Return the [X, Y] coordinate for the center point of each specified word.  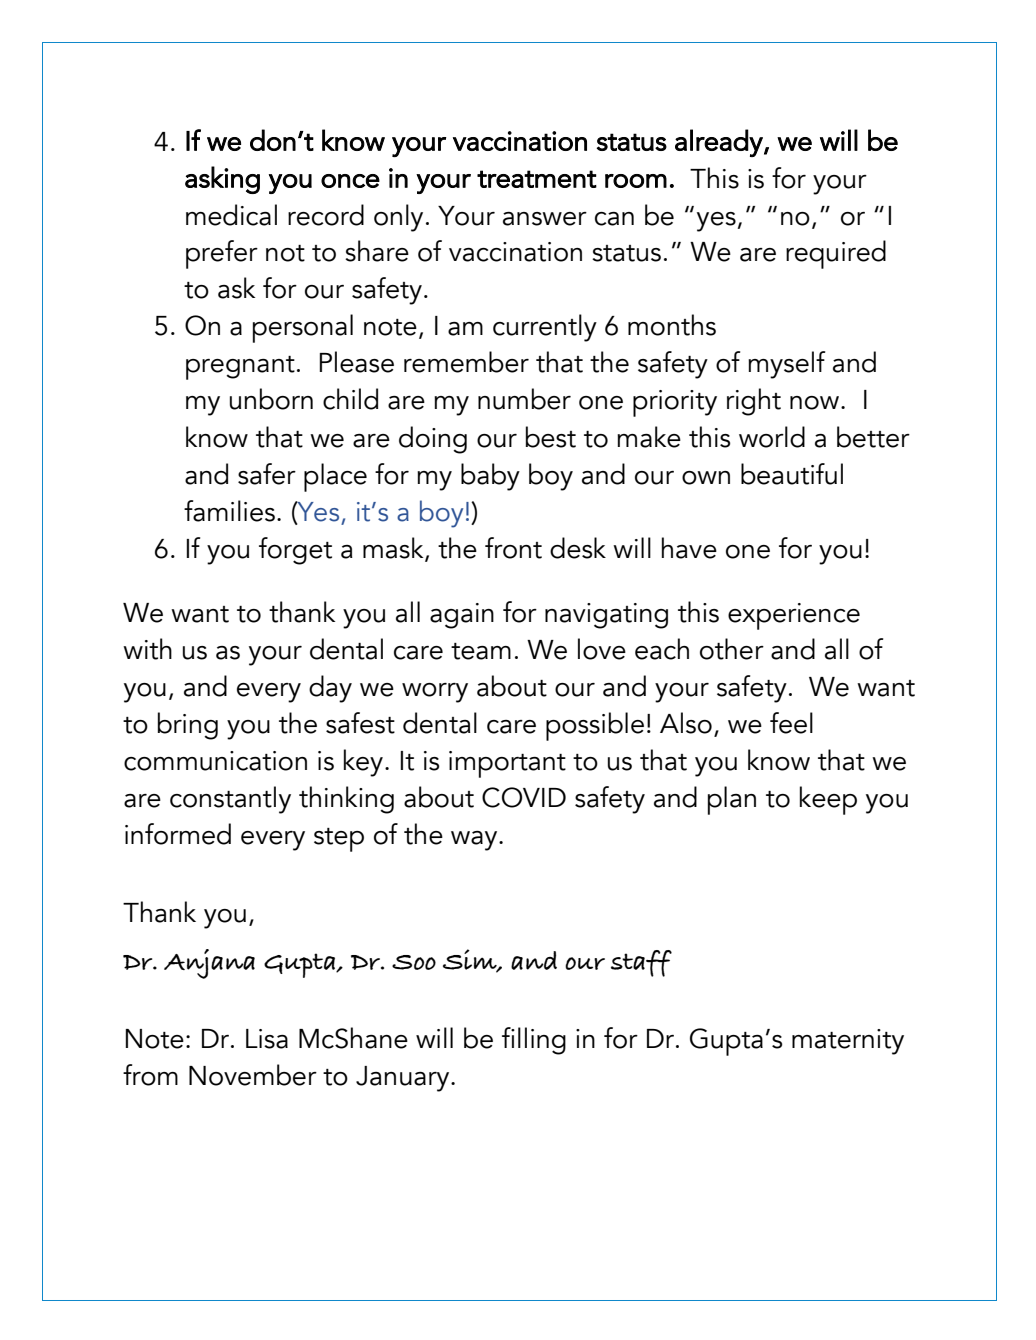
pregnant [240, 368]
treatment [537, 179]
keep [828, 800]
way [475, 841]
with [147, 649]
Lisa [267, 1039]
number [524, 399]
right [754, 402]
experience [794, 616]
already [720, 143]
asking [222, 180]
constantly [230, 800]
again [462, 616]
